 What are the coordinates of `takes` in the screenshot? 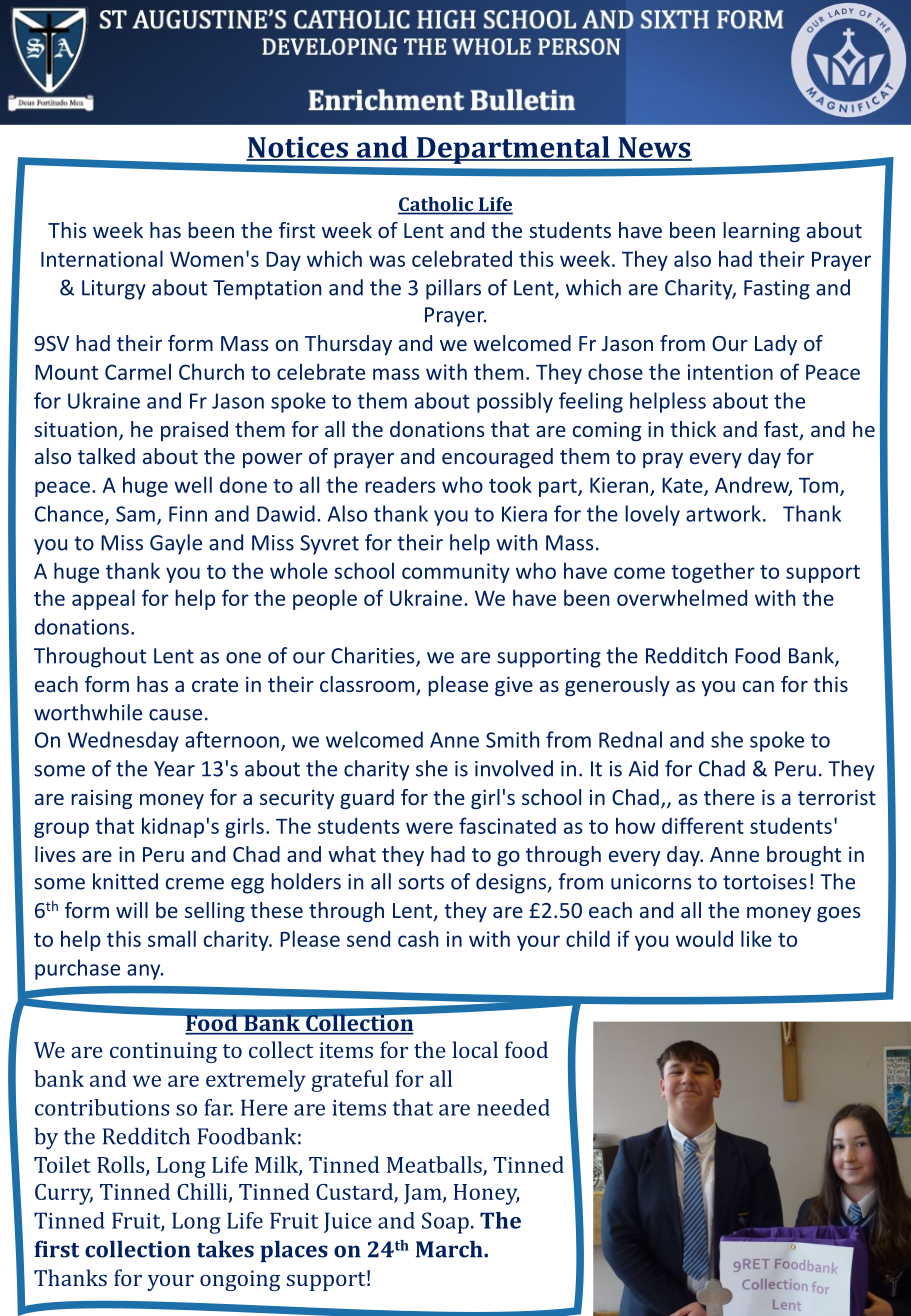 It's located at (225, 1249).
